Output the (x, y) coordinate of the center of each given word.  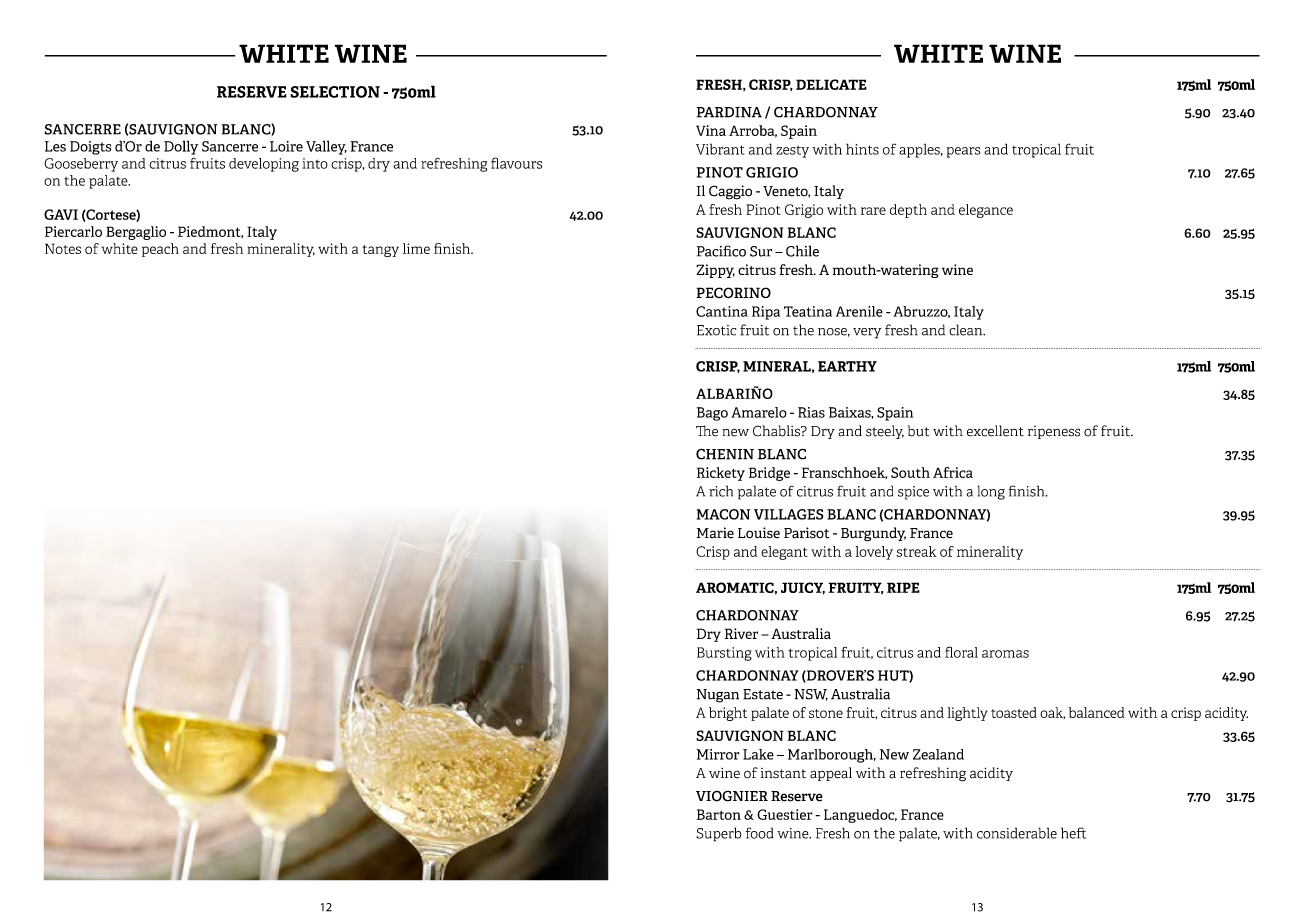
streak (916, 551)
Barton (719, 814)
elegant (784, 553)
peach (160, 250)
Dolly (181, 147)
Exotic (717, 330)
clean (967, 330)
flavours (517, 163)
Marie (715, 533)
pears (964, 152)
